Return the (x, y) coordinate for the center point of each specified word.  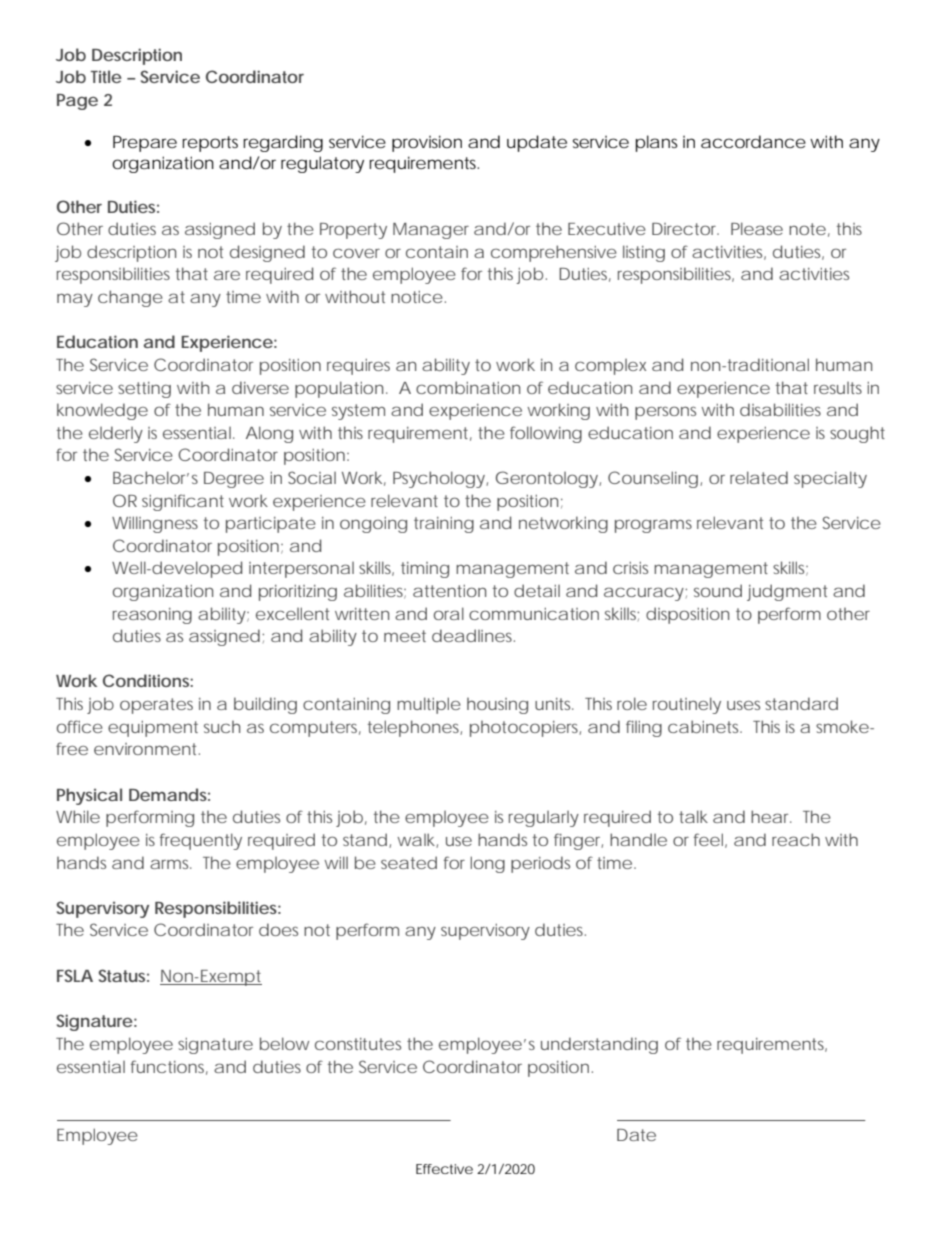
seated (409, 862)
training (444, 525)
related (759, 477)
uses (743, 705)
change (130, 298)
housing (497, 706)
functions (169, 1067)
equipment (153, 729)
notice (417, 297)
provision (427, 143)
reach (796, 839)
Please (757, 228)
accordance (753, 141)
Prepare (145, 143)
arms (171, 864)
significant (183, 502)
